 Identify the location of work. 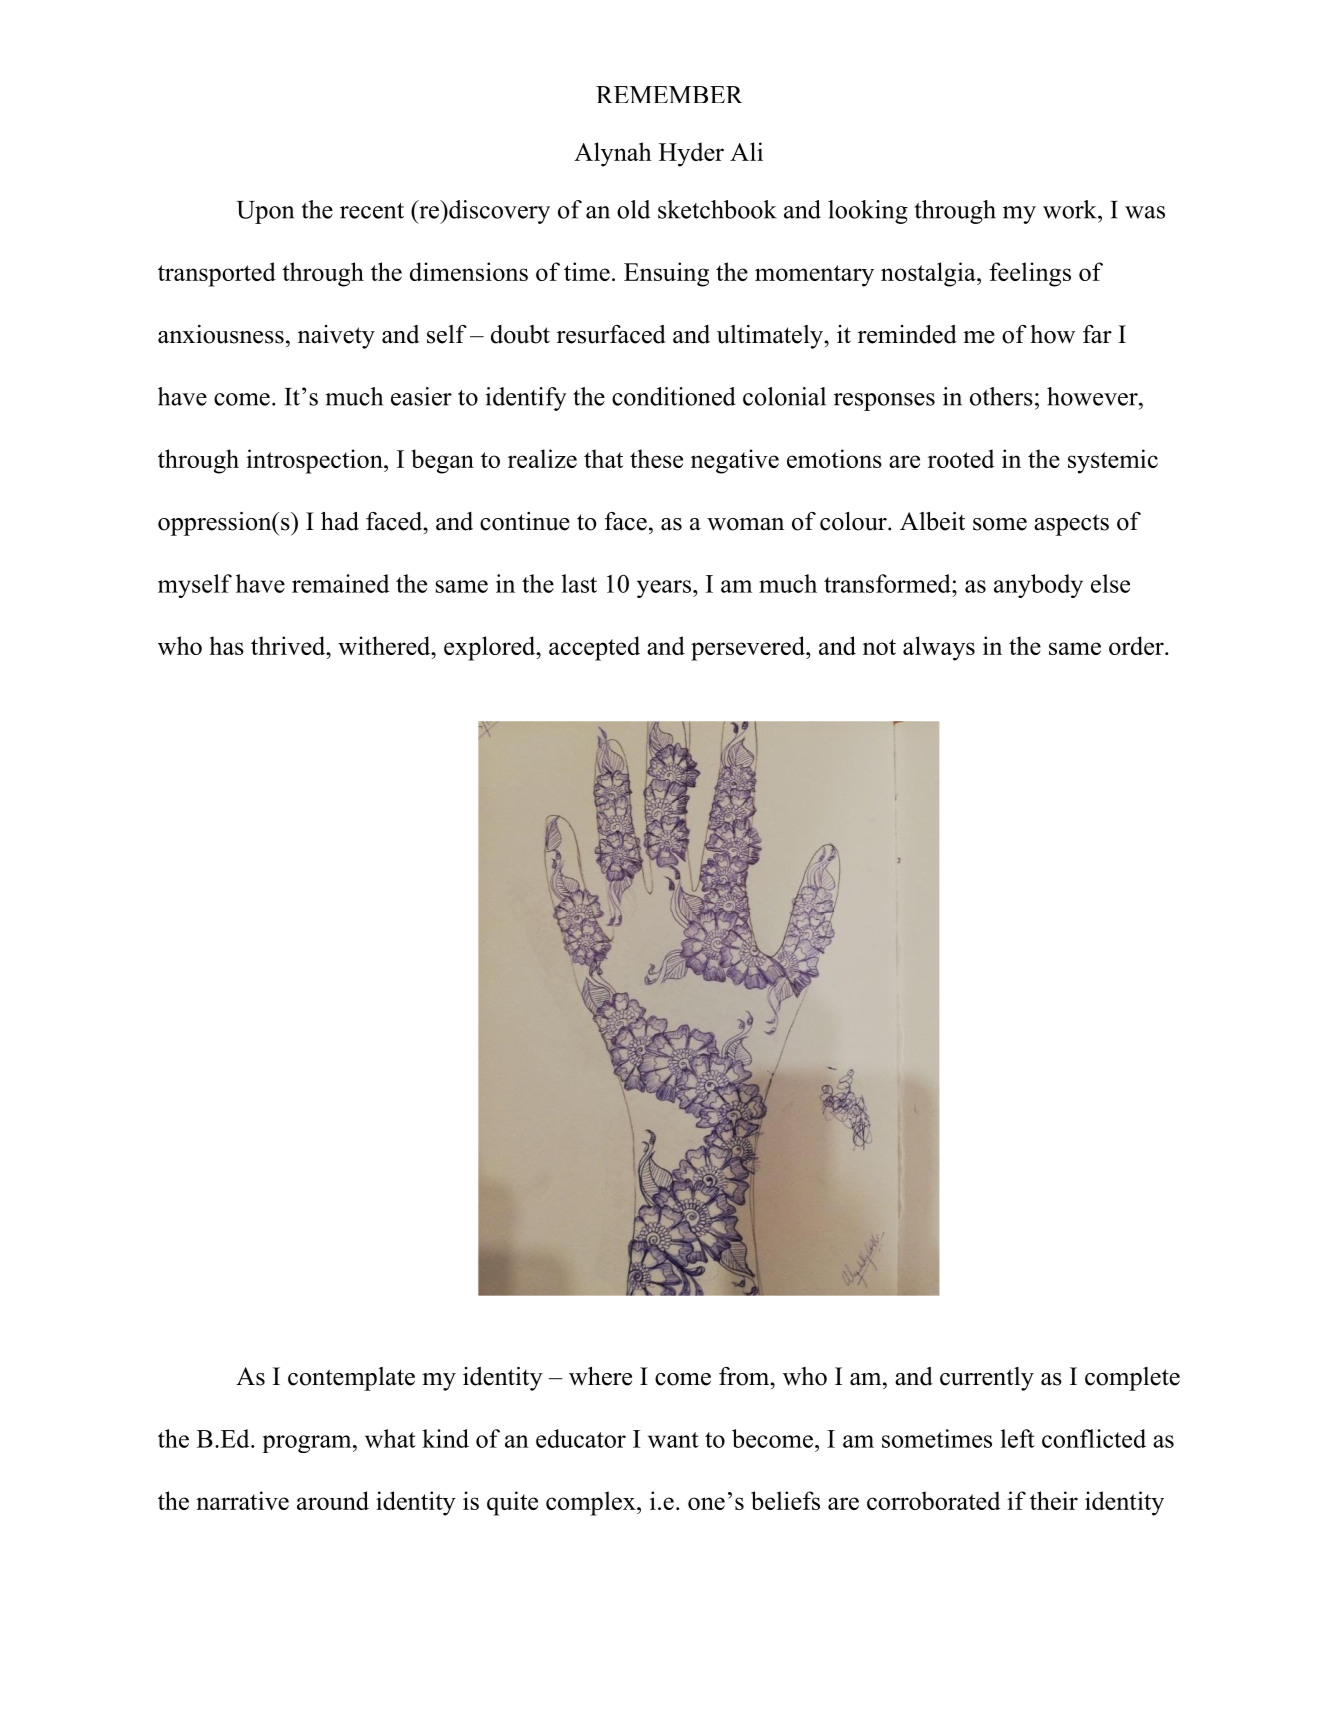
(1071, 209).
